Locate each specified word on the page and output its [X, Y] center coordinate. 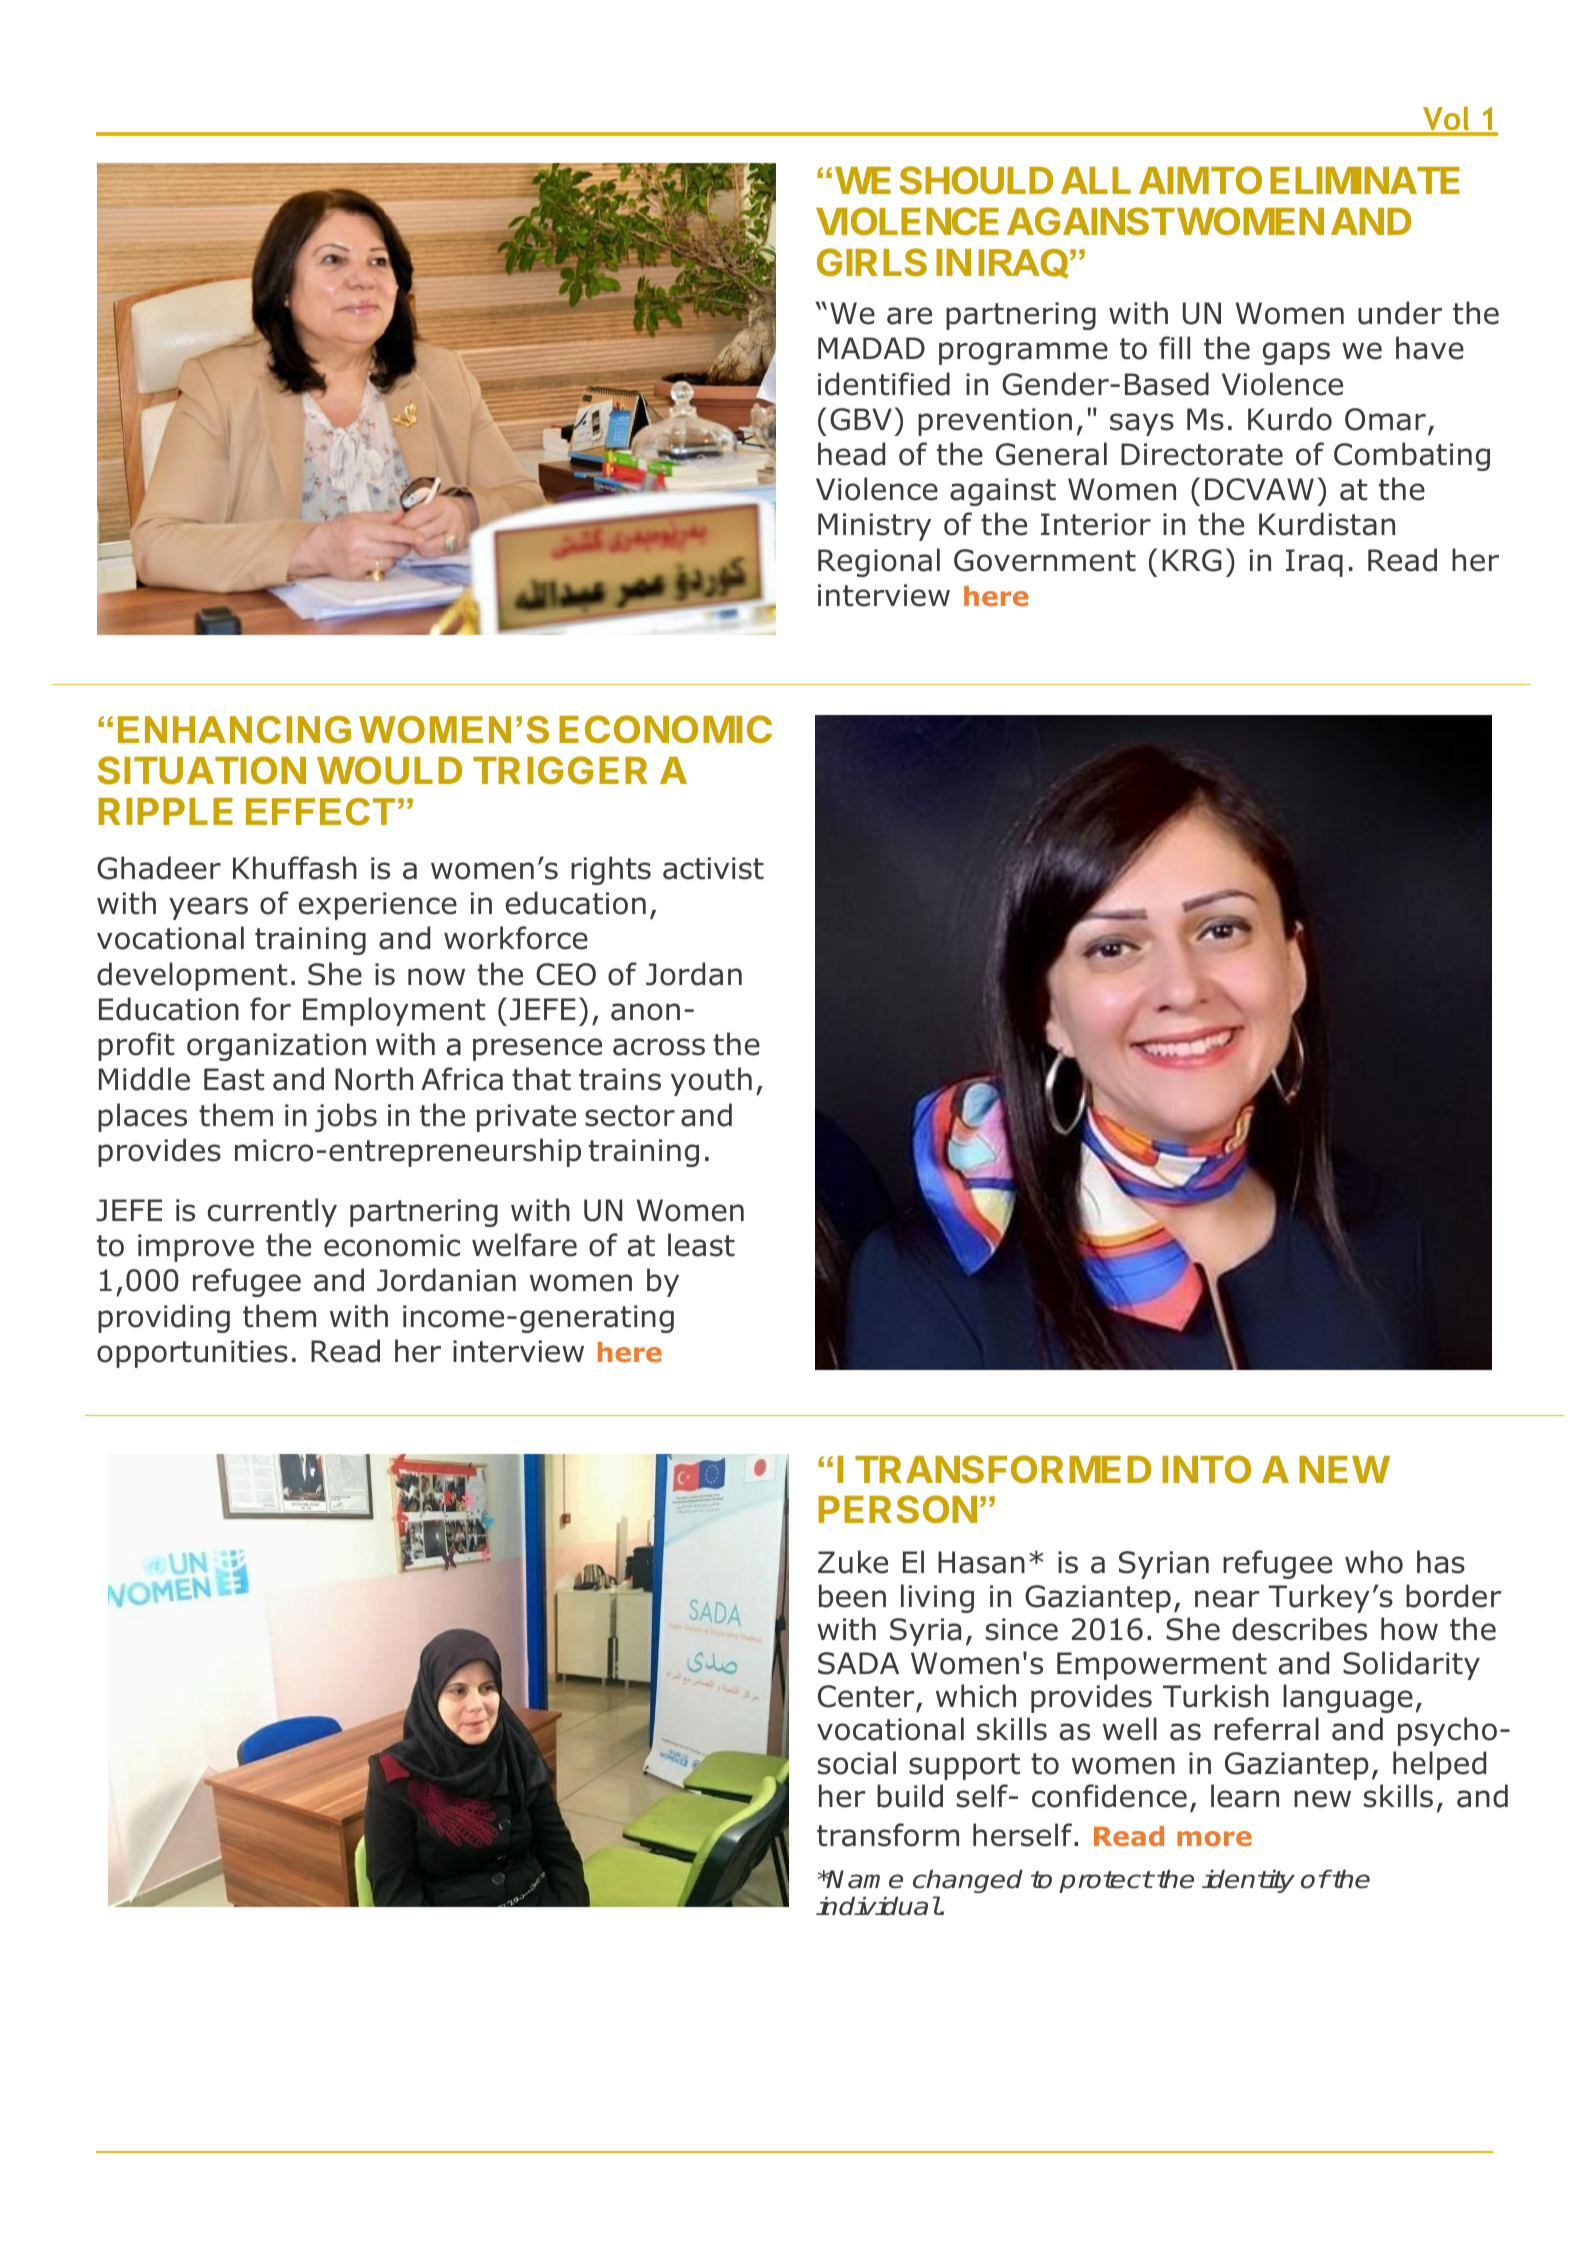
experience [378, 906]
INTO [1206, 1469]
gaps [1296, 353]
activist [713, 868]
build [910, 1796]
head [851, 454]
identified [884, 384]
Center [866, 1696]
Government [1045, 560]
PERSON [897, 1509]
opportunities [192, 1354]
